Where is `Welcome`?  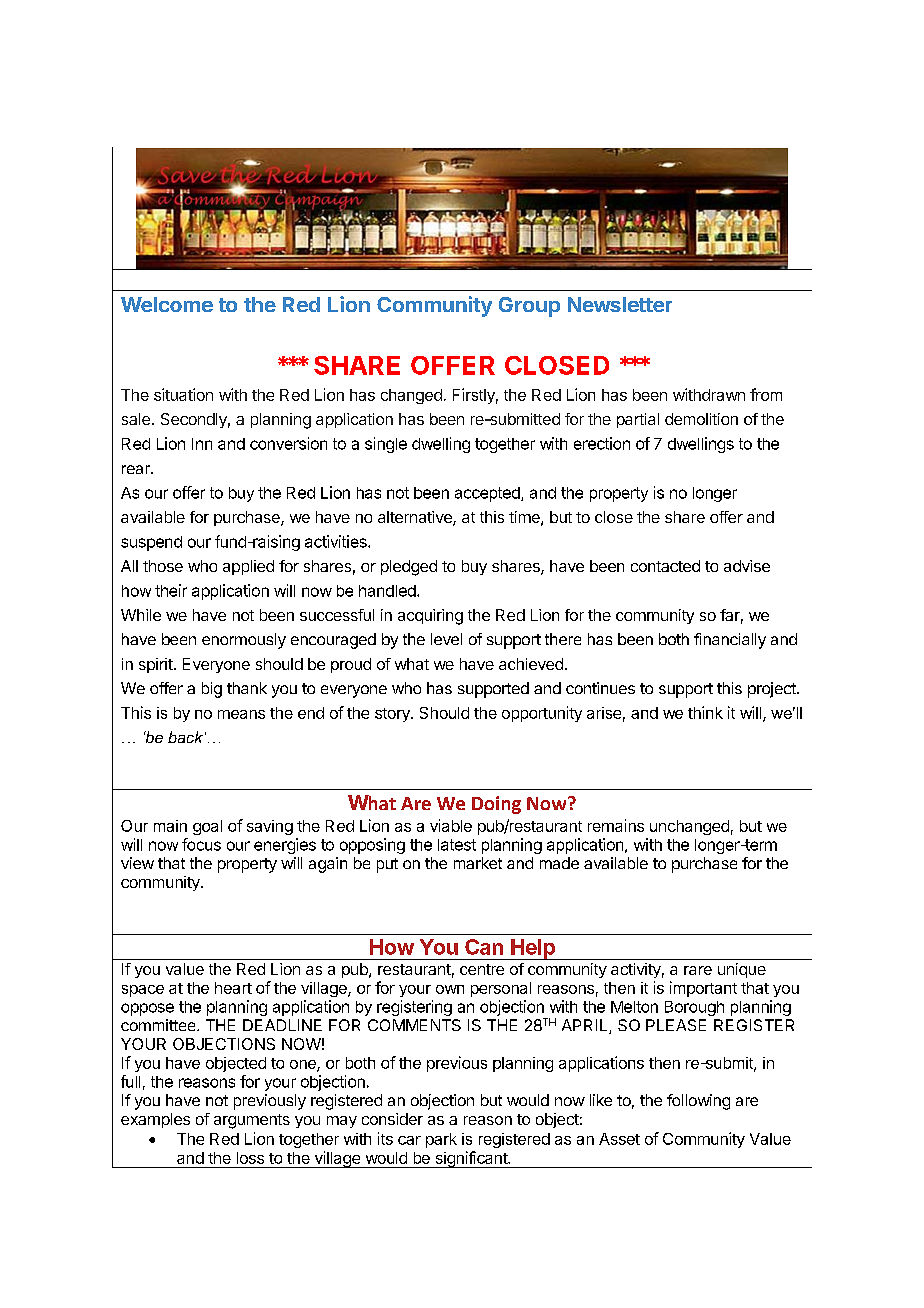
Welcome is located at coordinates (167, 304).
